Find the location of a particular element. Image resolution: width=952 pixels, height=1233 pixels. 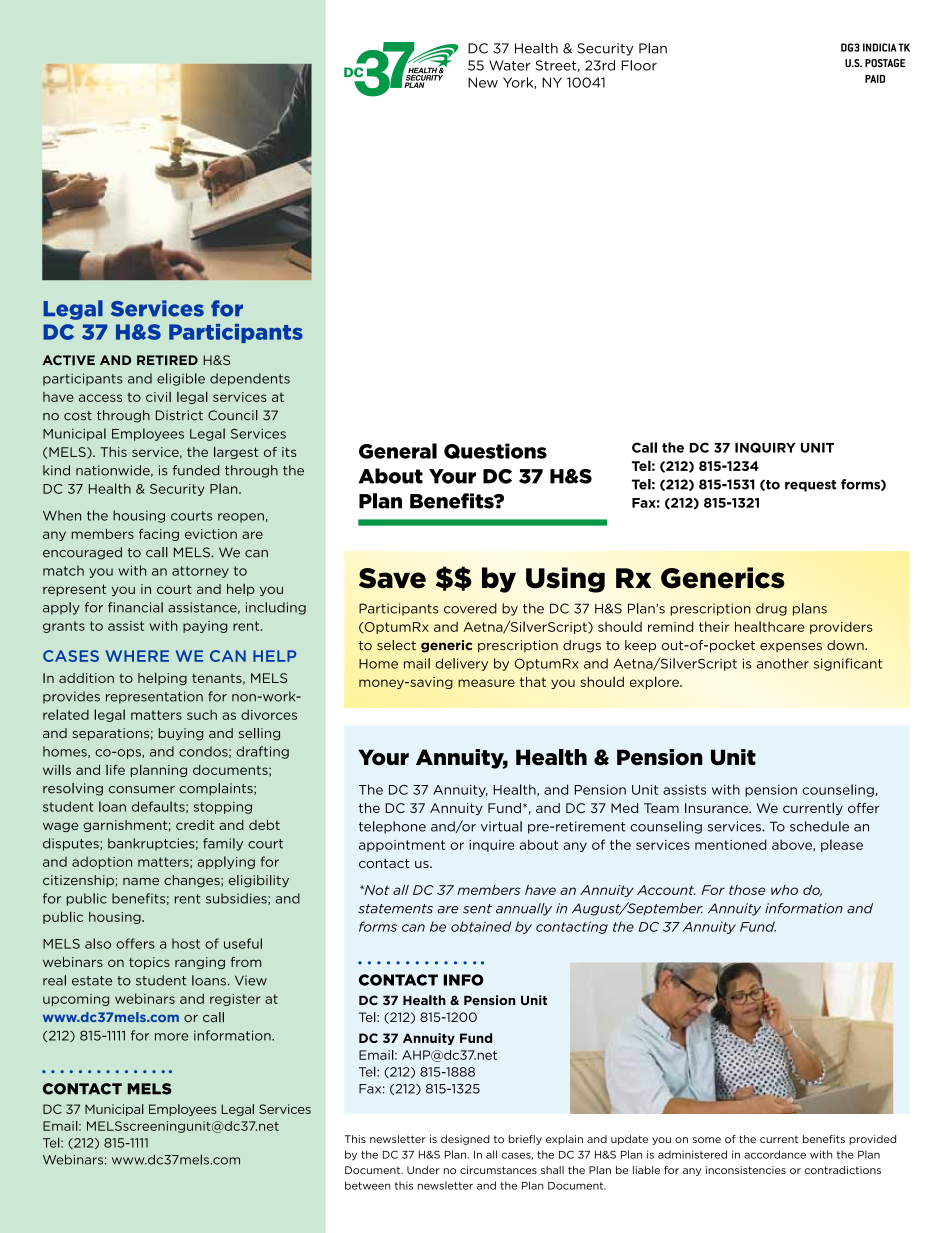

Floor is located at coordinates (639, 65).
